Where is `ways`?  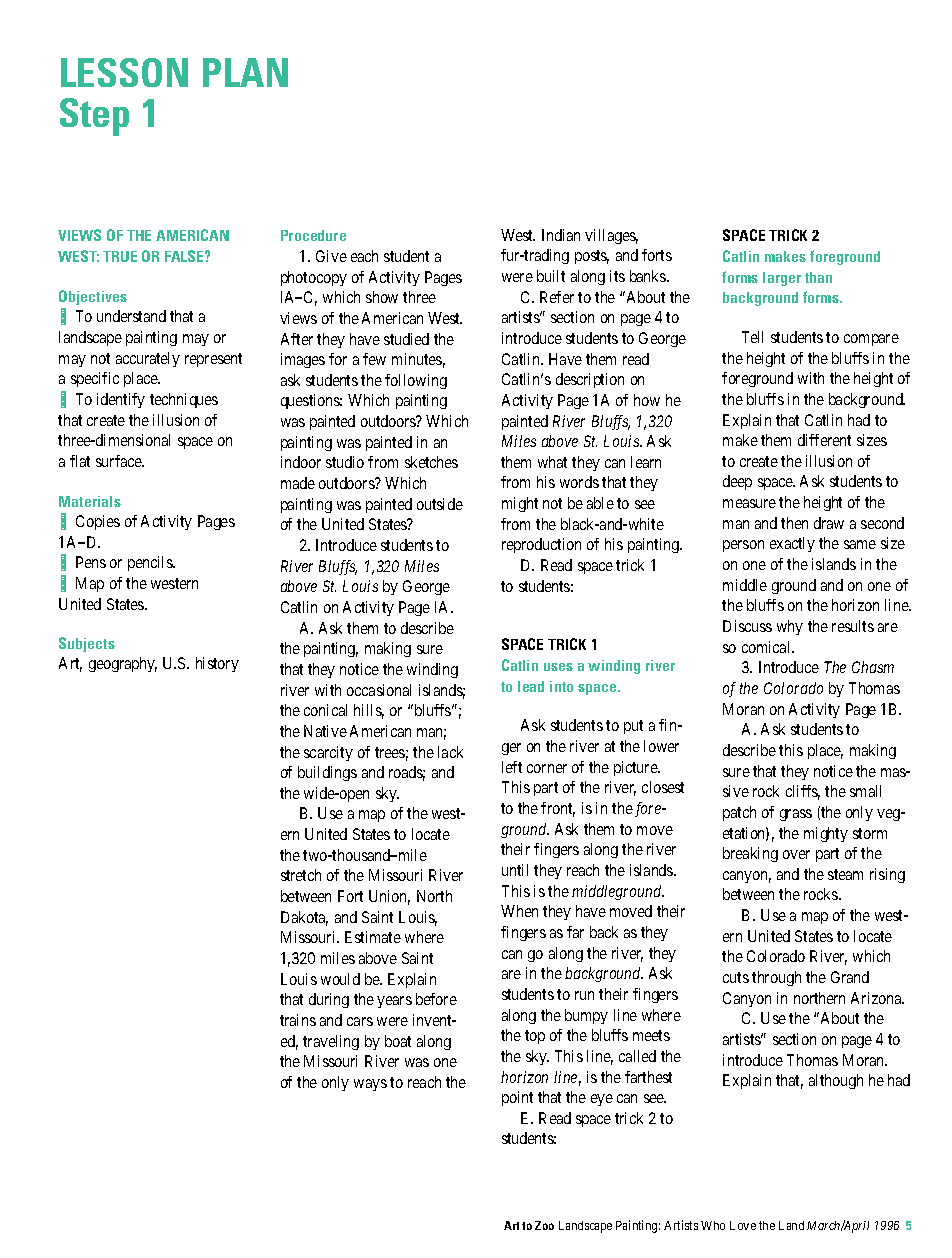
ways is located at coordinates (370, 1085).
